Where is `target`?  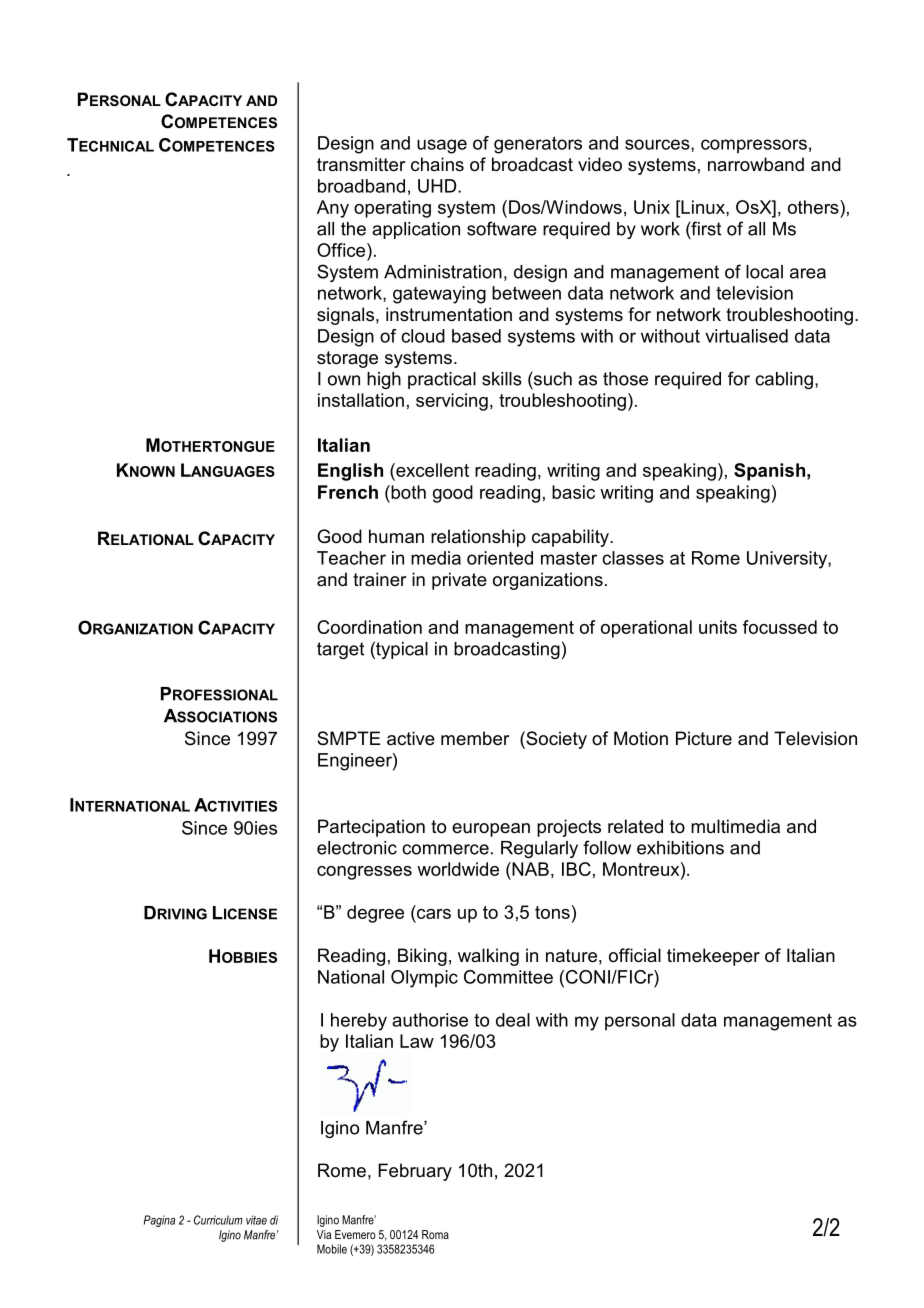
target is located at coordinates (340, 650).
